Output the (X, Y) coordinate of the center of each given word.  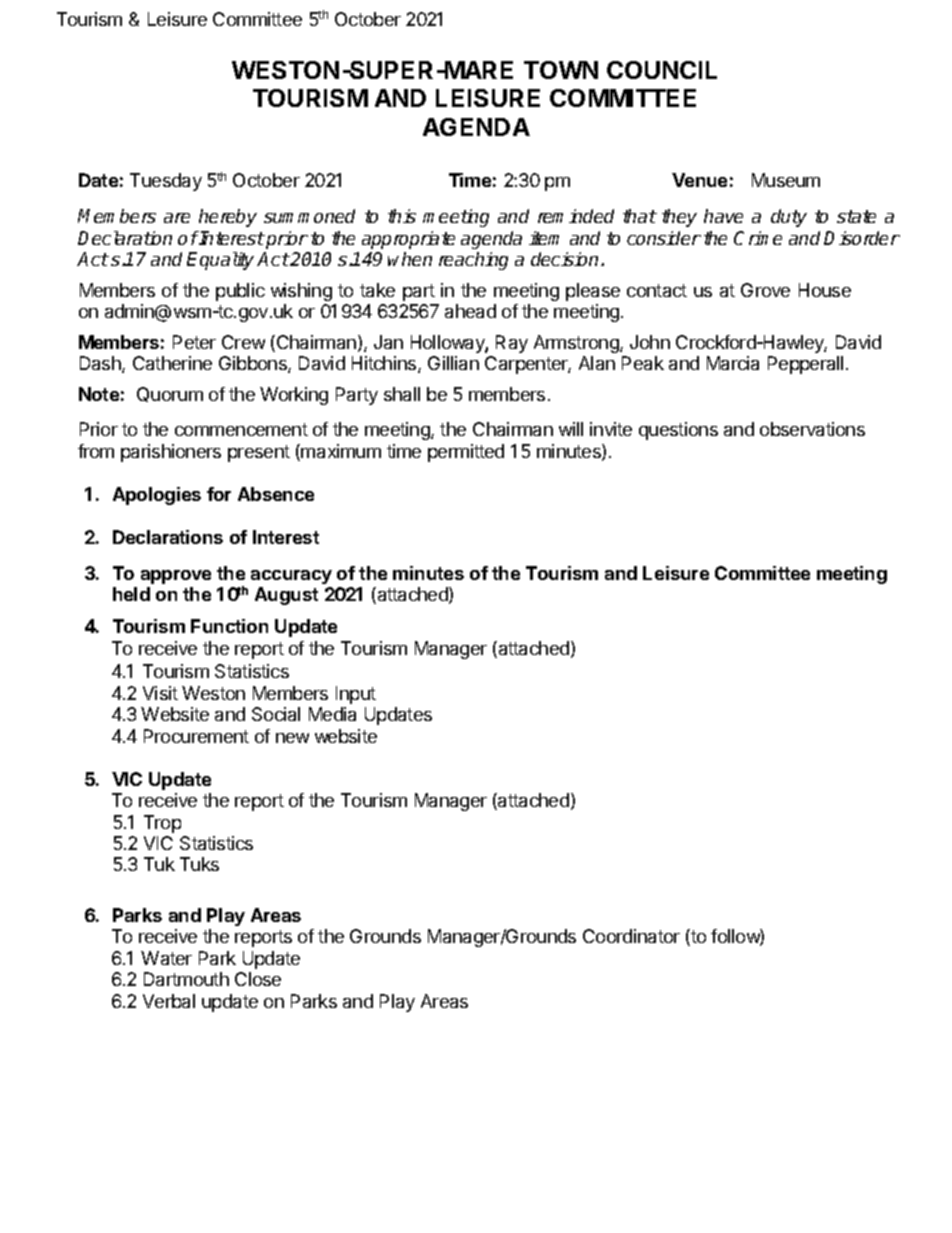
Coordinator (631, 936)
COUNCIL (662, 70)
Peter (194, 342)
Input (356, 695)
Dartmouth (186, 979)
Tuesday (166, 182)
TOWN (561, 70)
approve (176, 577)
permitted (466, 453)
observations (812, 429)
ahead (470, 311)
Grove (765, 290)
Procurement (196, 736)
